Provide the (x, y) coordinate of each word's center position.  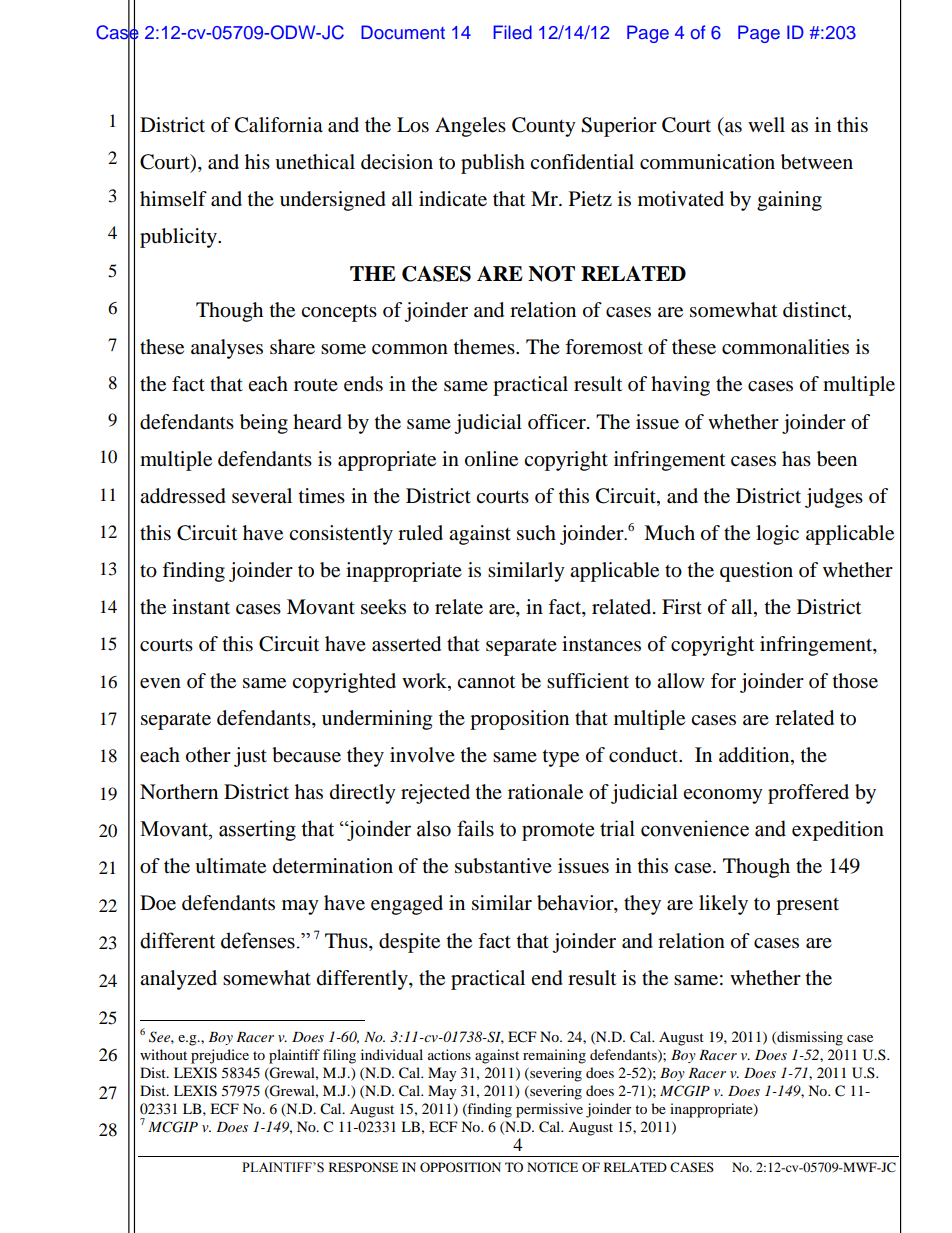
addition (755, 756)
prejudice (220, 1056)
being (264, 424)
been (837, 459)
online (491, 459)
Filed (513, 32)
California (279, 125)
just (250, 757)
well (766, 125)
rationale (545, 792)
